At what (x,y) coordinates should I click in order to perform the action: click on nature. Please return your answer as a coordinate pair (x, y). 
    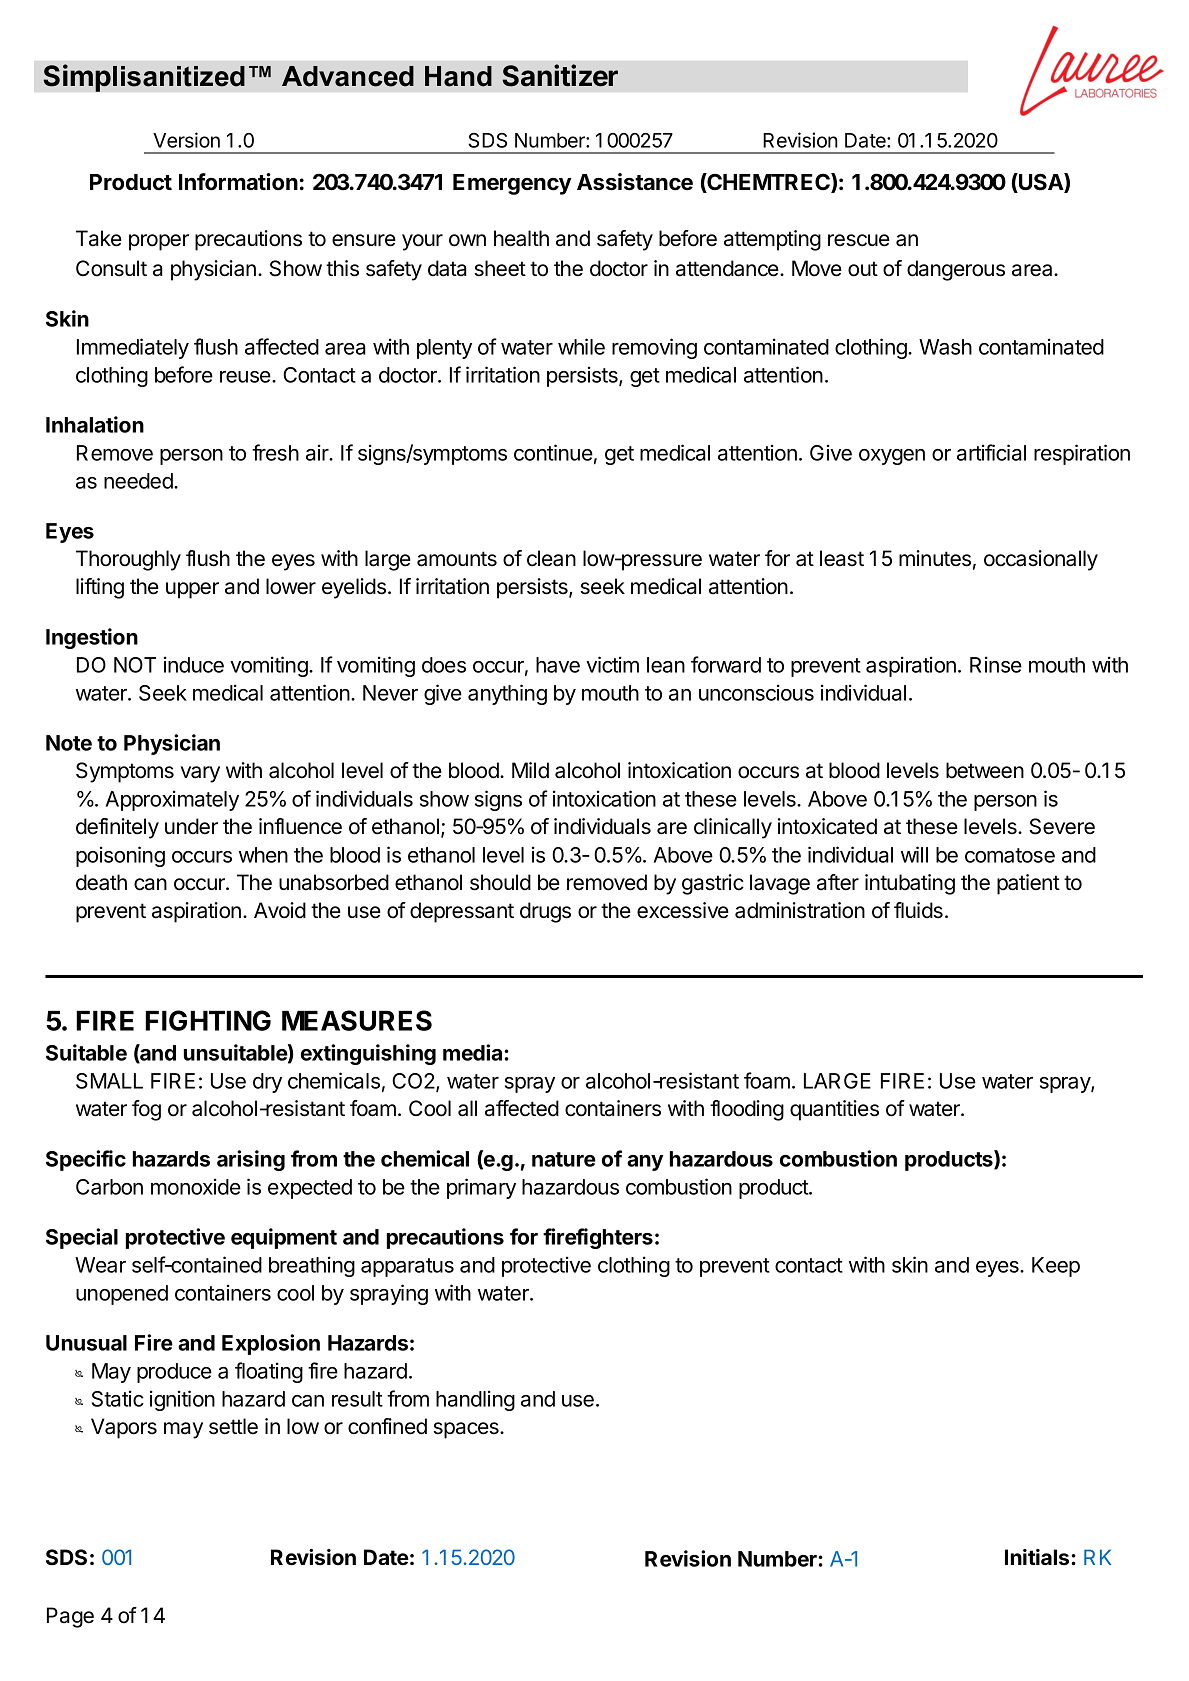
    Looking at the image, I should click on (564, 1159).
